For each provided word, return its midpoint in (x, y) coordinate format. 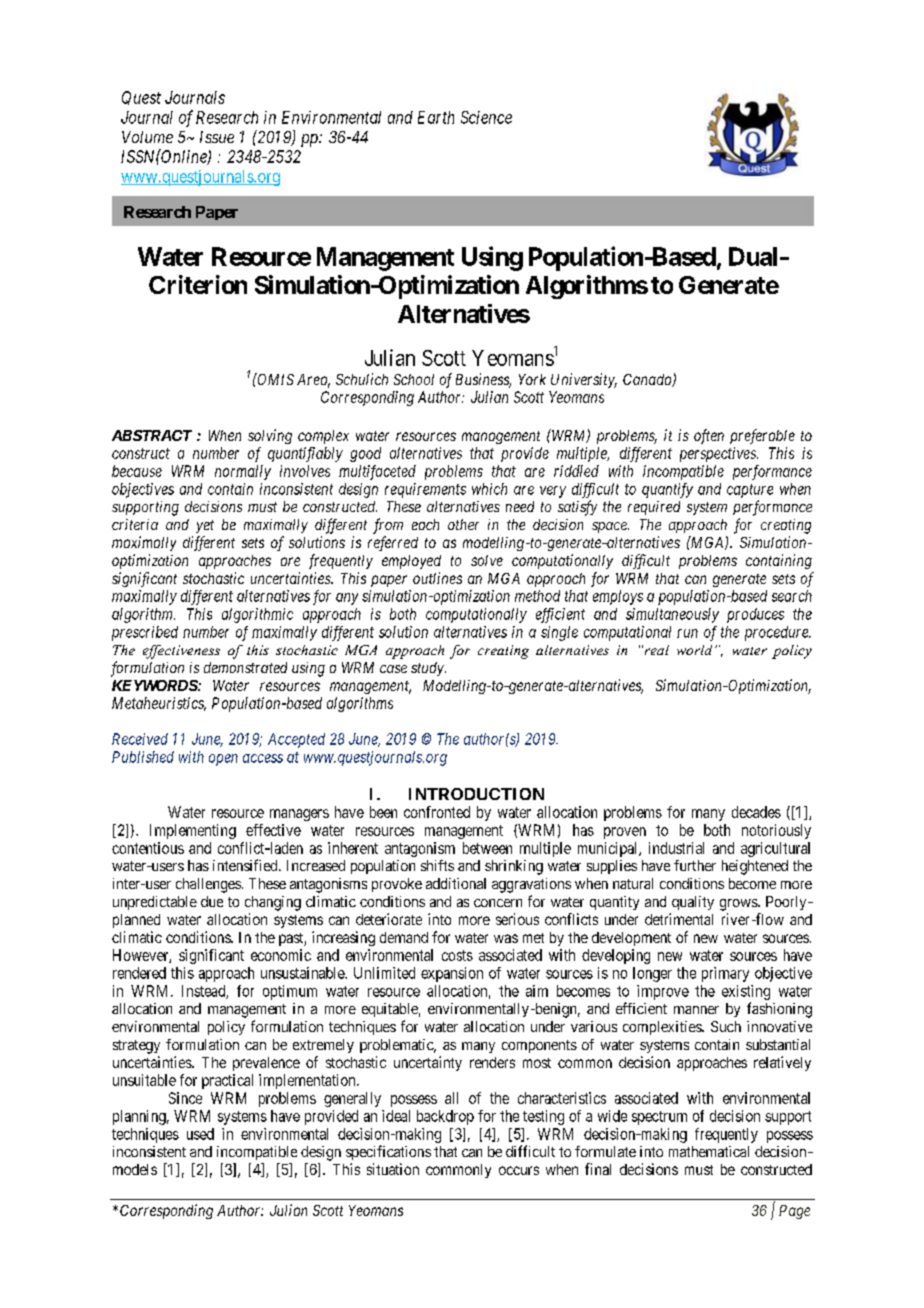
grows (739, 905)
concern (498, 903)
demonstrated (245, 667)
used (200, 1134)
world (694, 650)
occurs (519, 1170)
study (428, 669)
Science (486, 117)
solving (270, 436)
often (709, 436)
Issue (217, 137)
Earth (436, 117)
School (414, 379)
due (212, 901)
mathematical (709, 1151)
